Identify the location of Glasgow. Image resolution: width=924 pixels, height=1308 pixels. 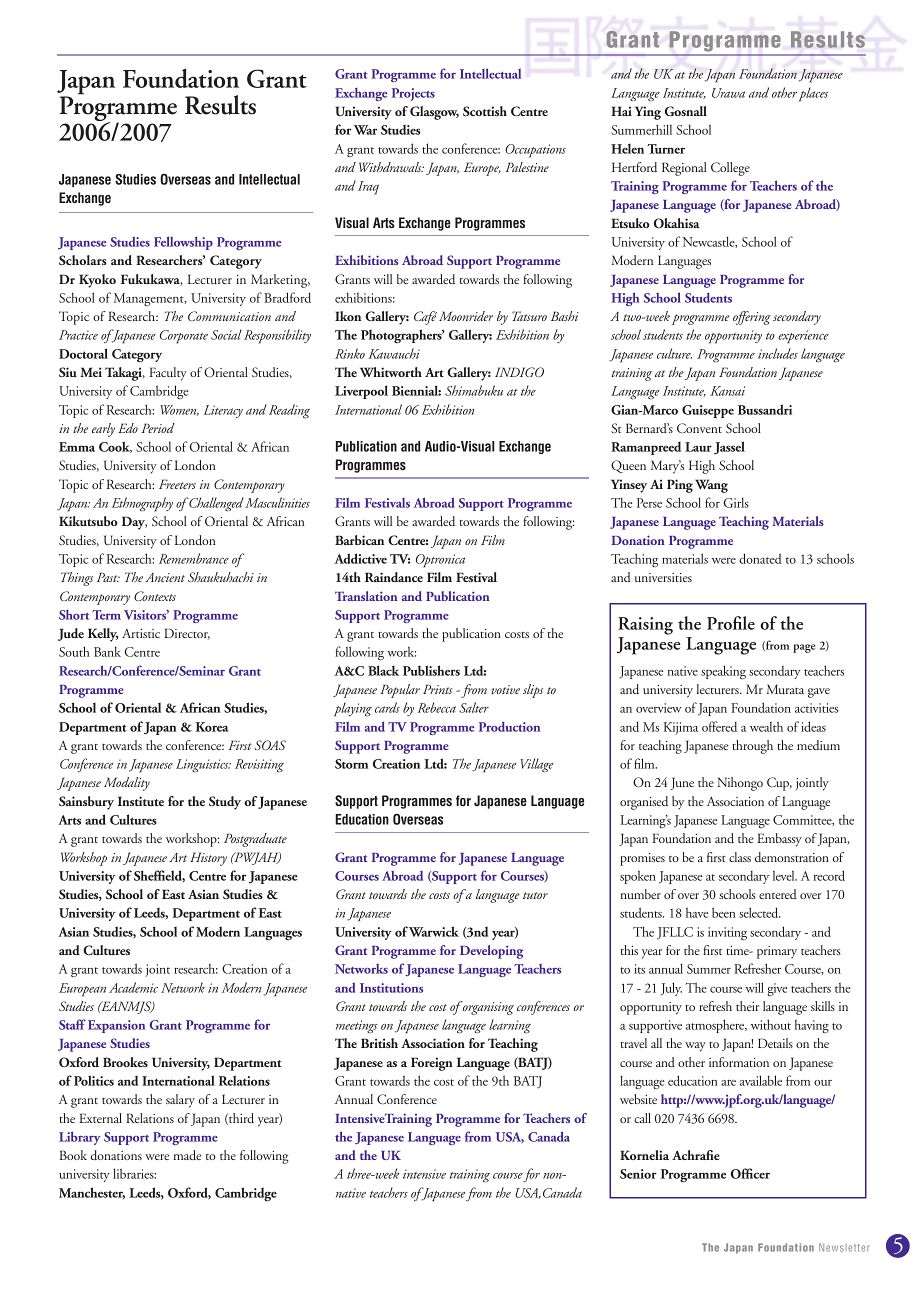
(434, 113).
